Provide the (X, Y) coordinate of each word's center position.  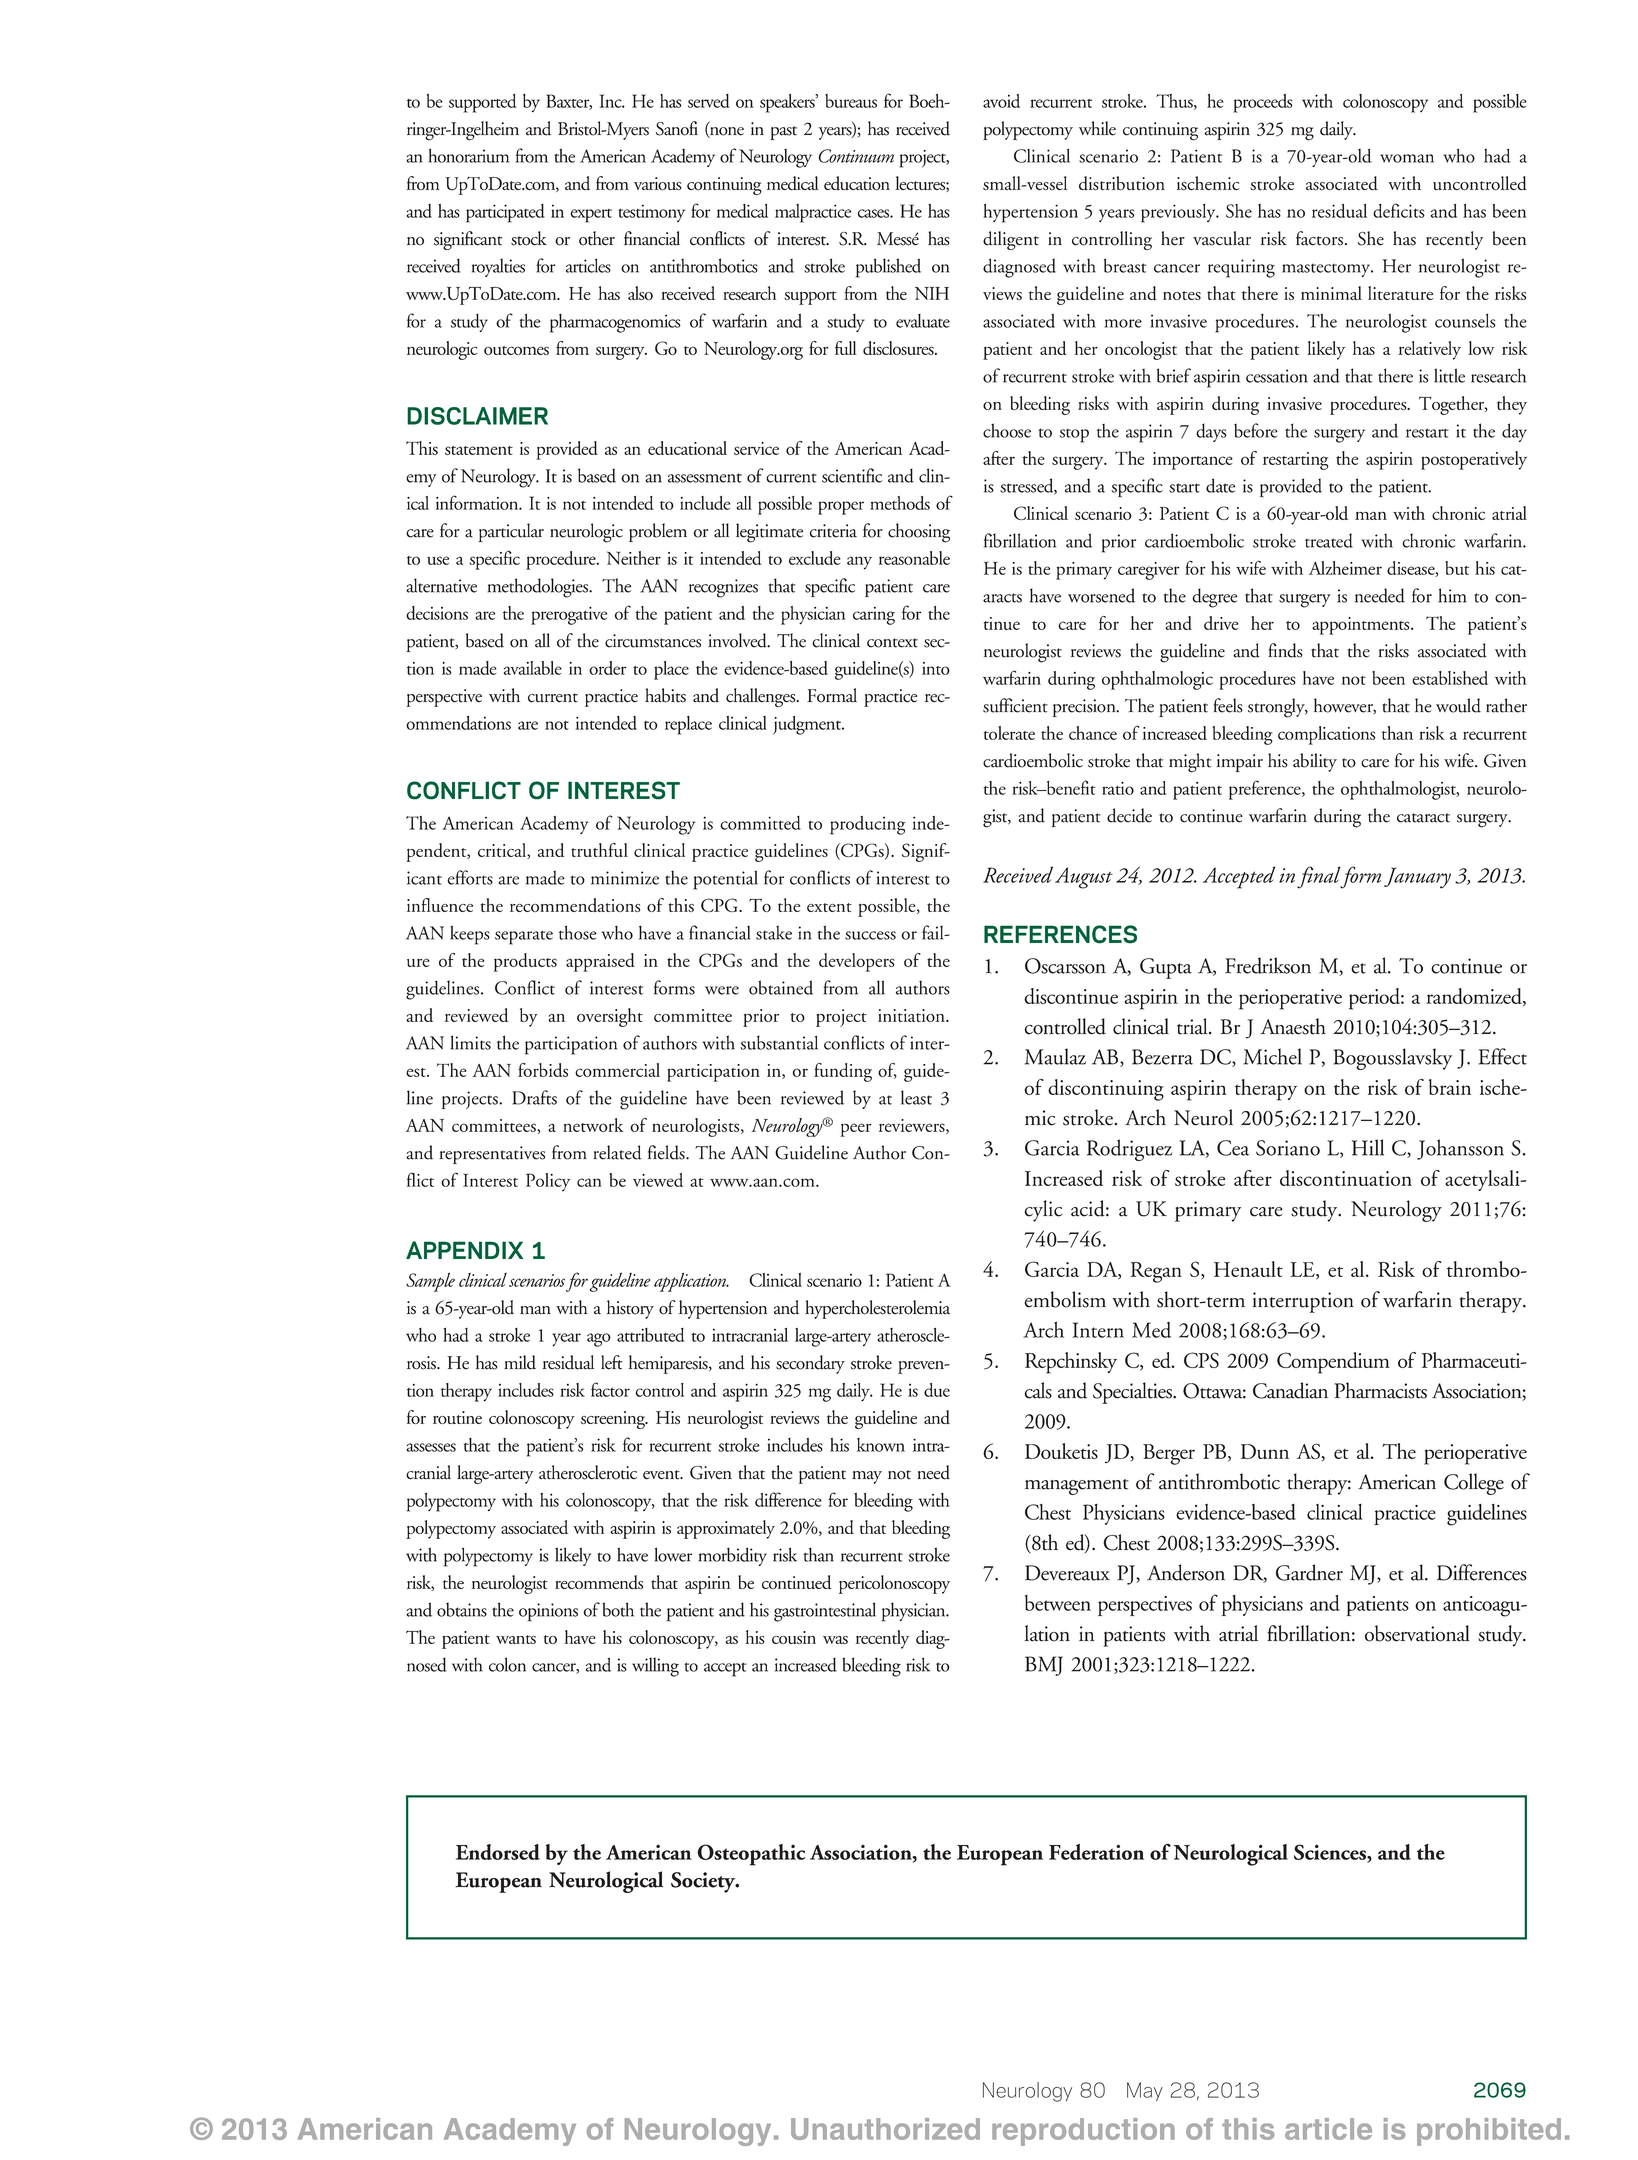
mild (520, 1362)
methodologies (539, 588)
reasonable (914, 558)
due (937, 1390)
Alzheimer (1345, 568)
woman (1407, 158)
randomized (1475, 997)
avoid (1001, 101)
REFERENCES (1060, 934)
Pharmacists (1380, 1390)
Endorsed (498, 1852)
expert (591, 216)
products (525, 962)
